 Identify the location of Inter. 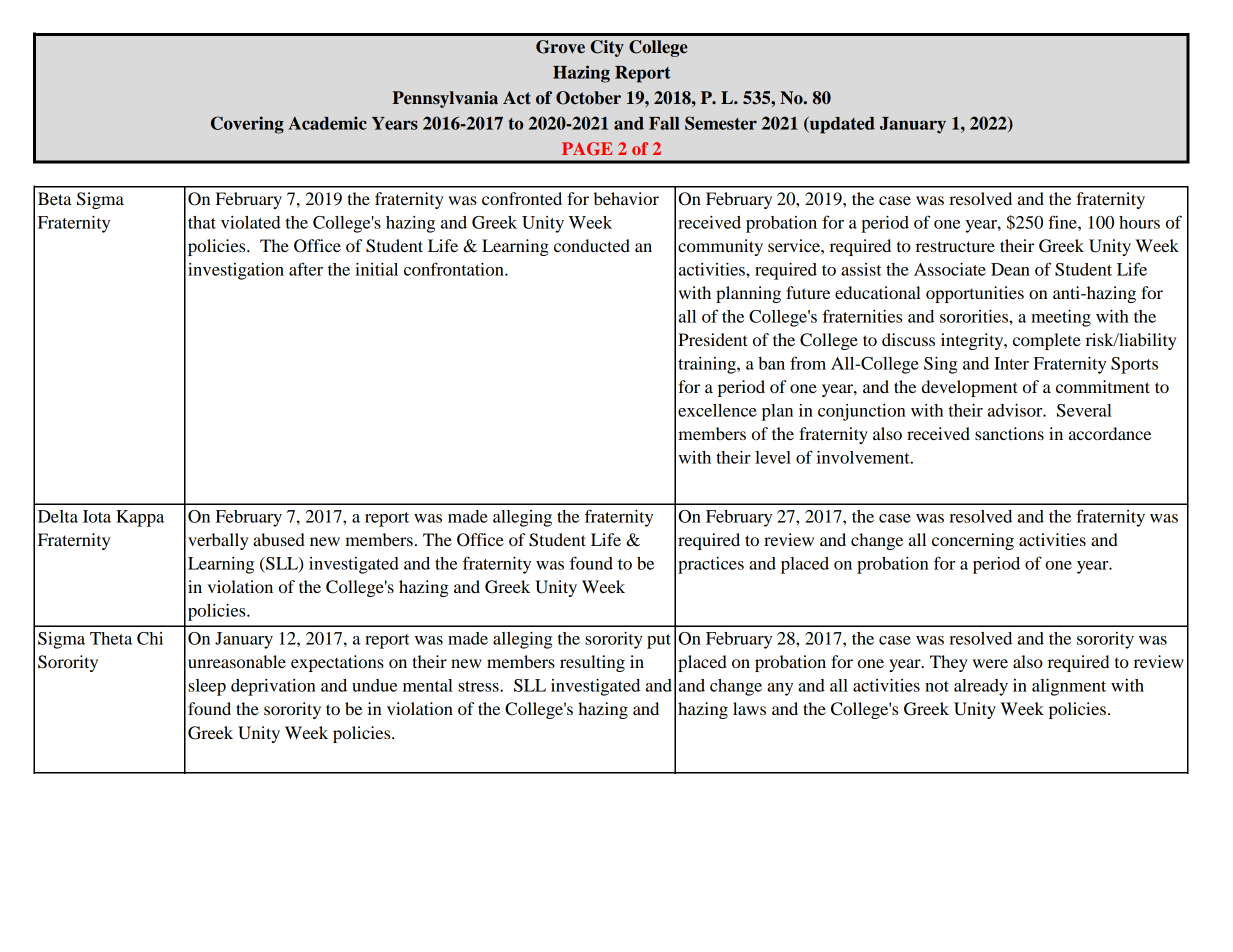
(1011, 363).
